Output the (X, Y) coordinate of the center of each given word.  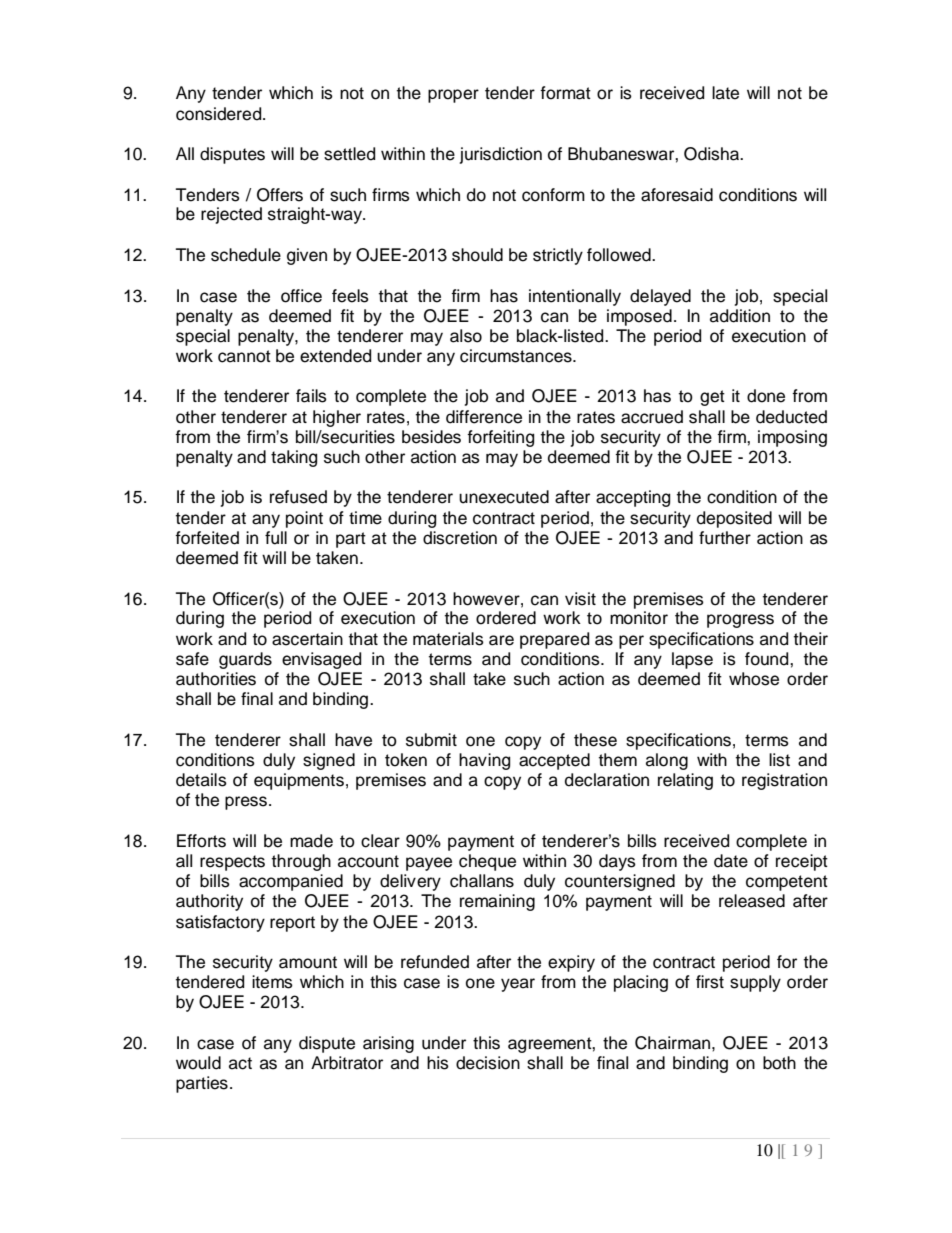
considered (220, 114)
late (725, 93)
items (272, 982)
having (484, 761)
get (712, 398)
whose (754, 679)
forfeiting (500, 438)
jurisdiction (501, 155)
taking (294, 458)
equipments (299, 781)
